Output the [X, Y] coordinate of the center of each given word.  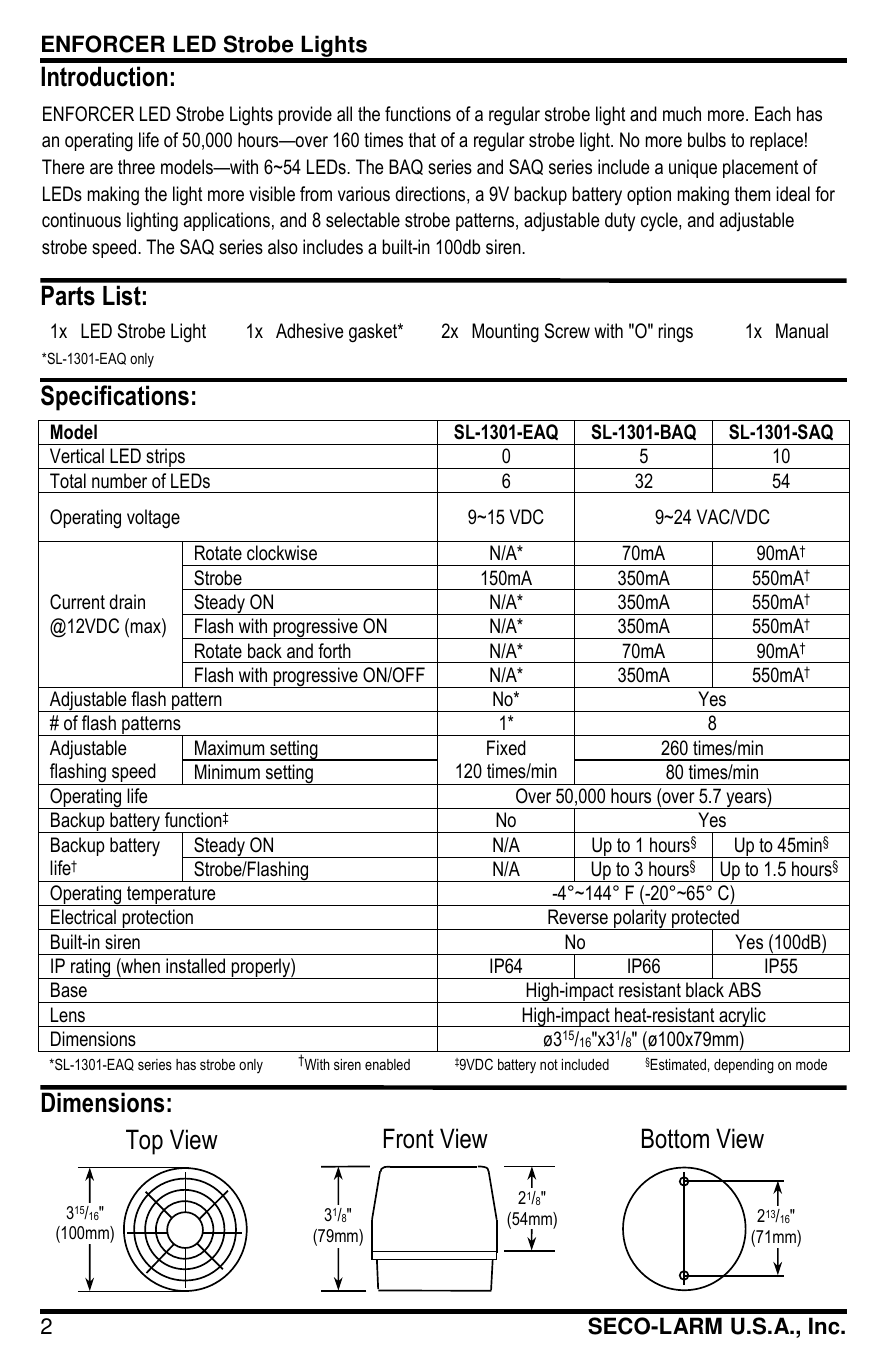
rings [676, 333]
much [682, 114]
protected [705, 920]
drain [127, 602]
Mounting [505, 333]
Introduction [104, 76]
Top [144, 1142]
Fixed [506, 748]
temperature [171, 896]
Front [409, 1138]
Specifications [115, 398]
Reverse [578, 917]
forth [334, 651]
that [422, 139]
